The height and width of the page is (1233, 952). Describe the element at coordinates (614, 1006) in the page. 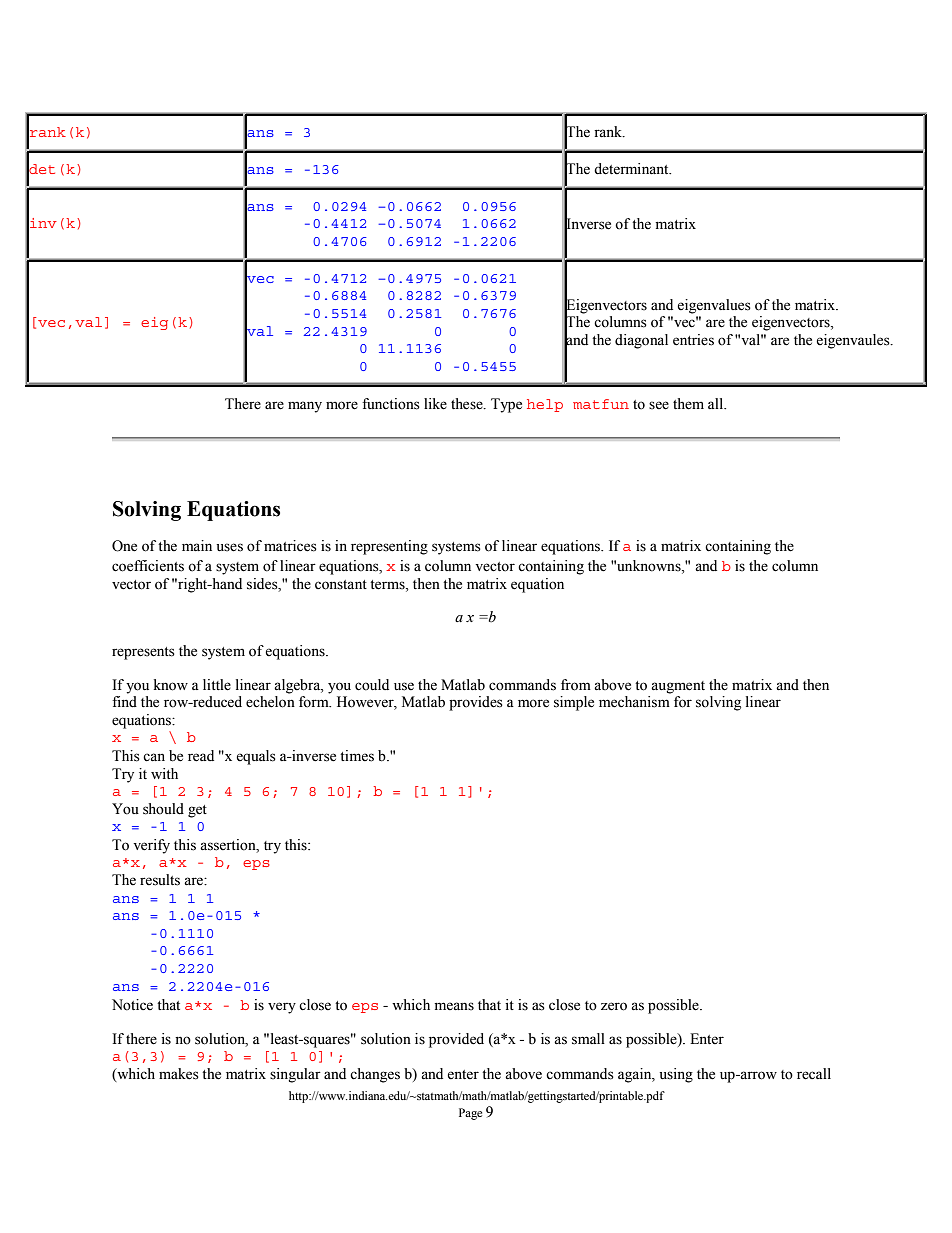

I see `zero` at that location.
